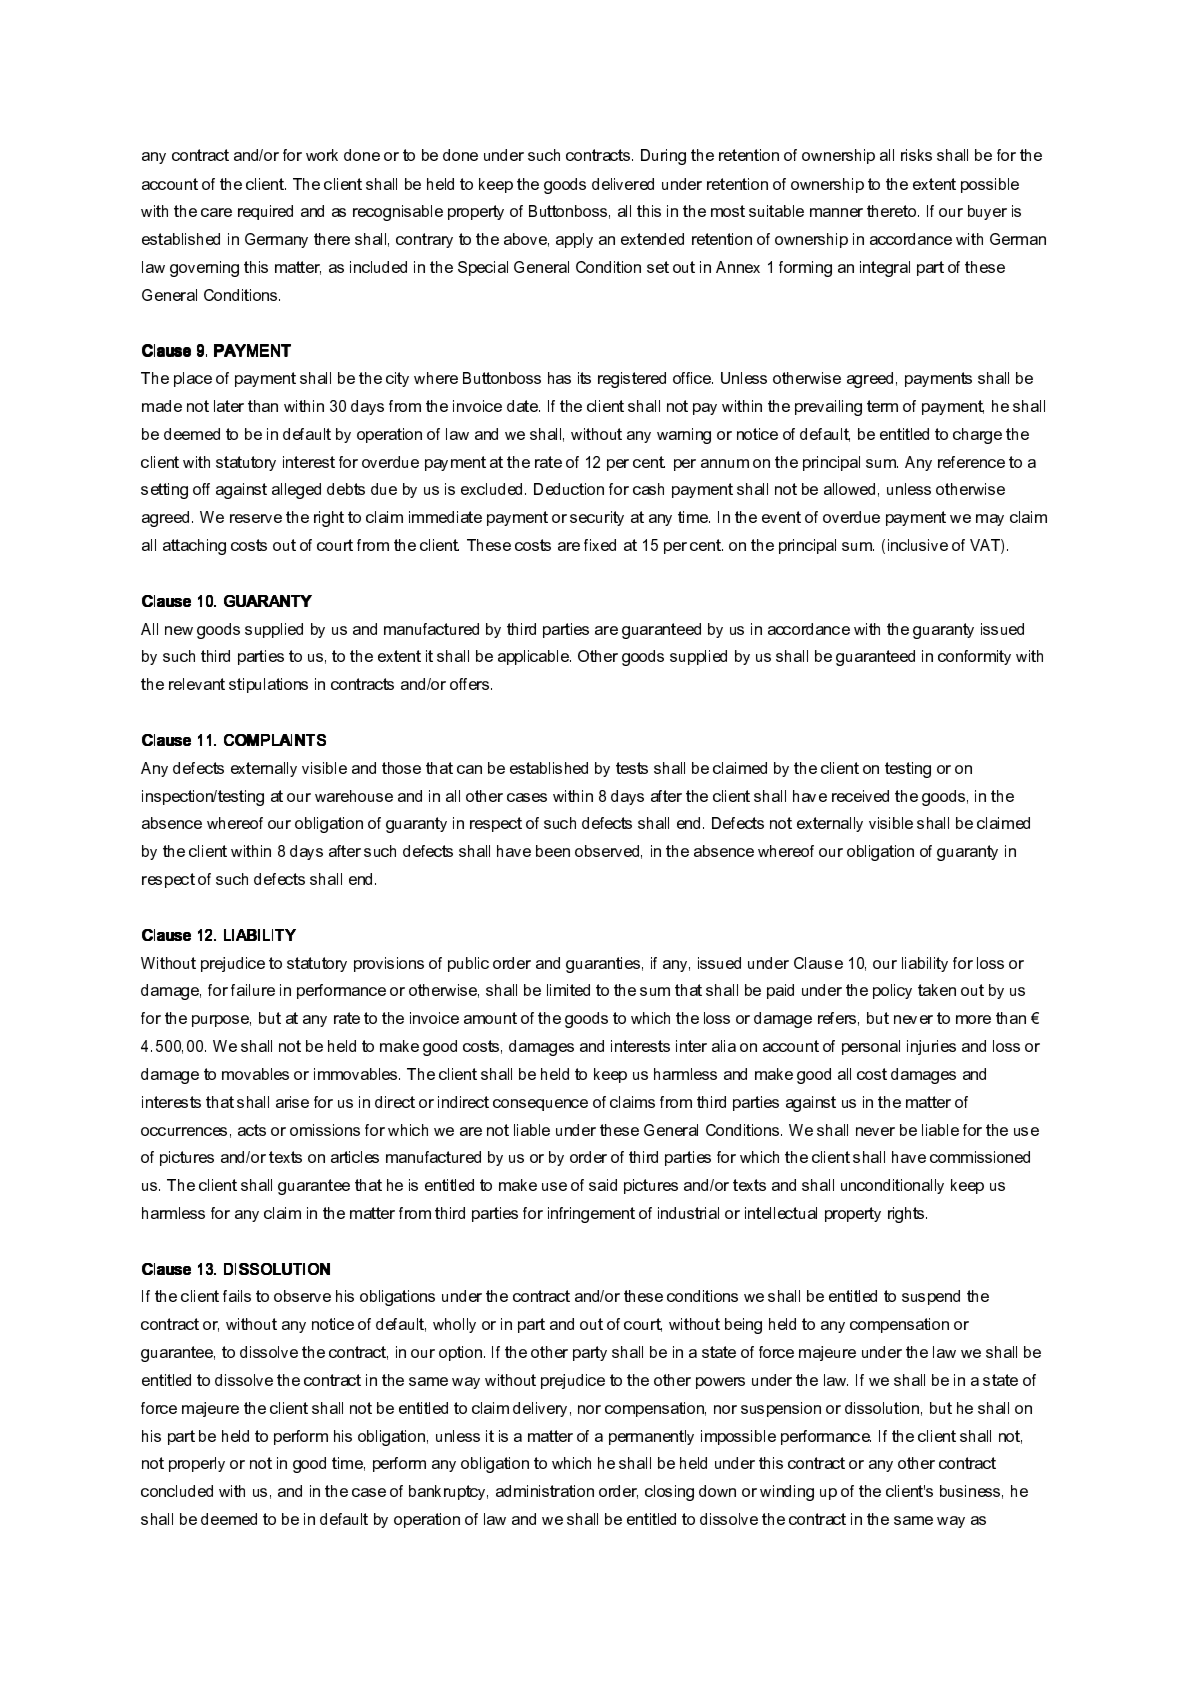 This page has height=1681, width=1188. What do you see at coordinates (197, 1464) in the page?
I see `properly` at bounding box center [197, 1464].
